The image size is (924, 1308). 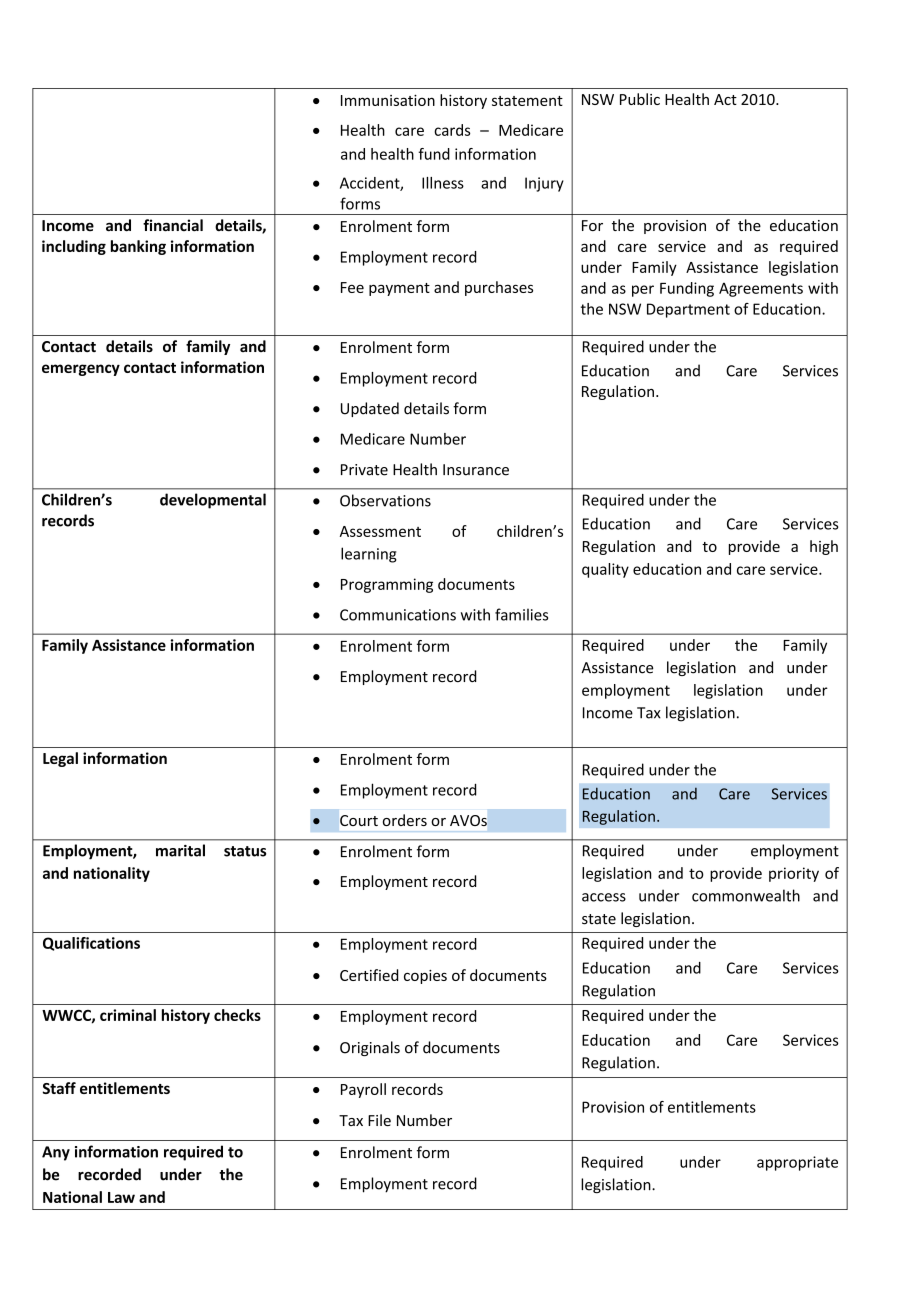 What do you see at coordinates (379, 1120) in the screenshot?
I see `File` at bounding box center [379, 1120].
